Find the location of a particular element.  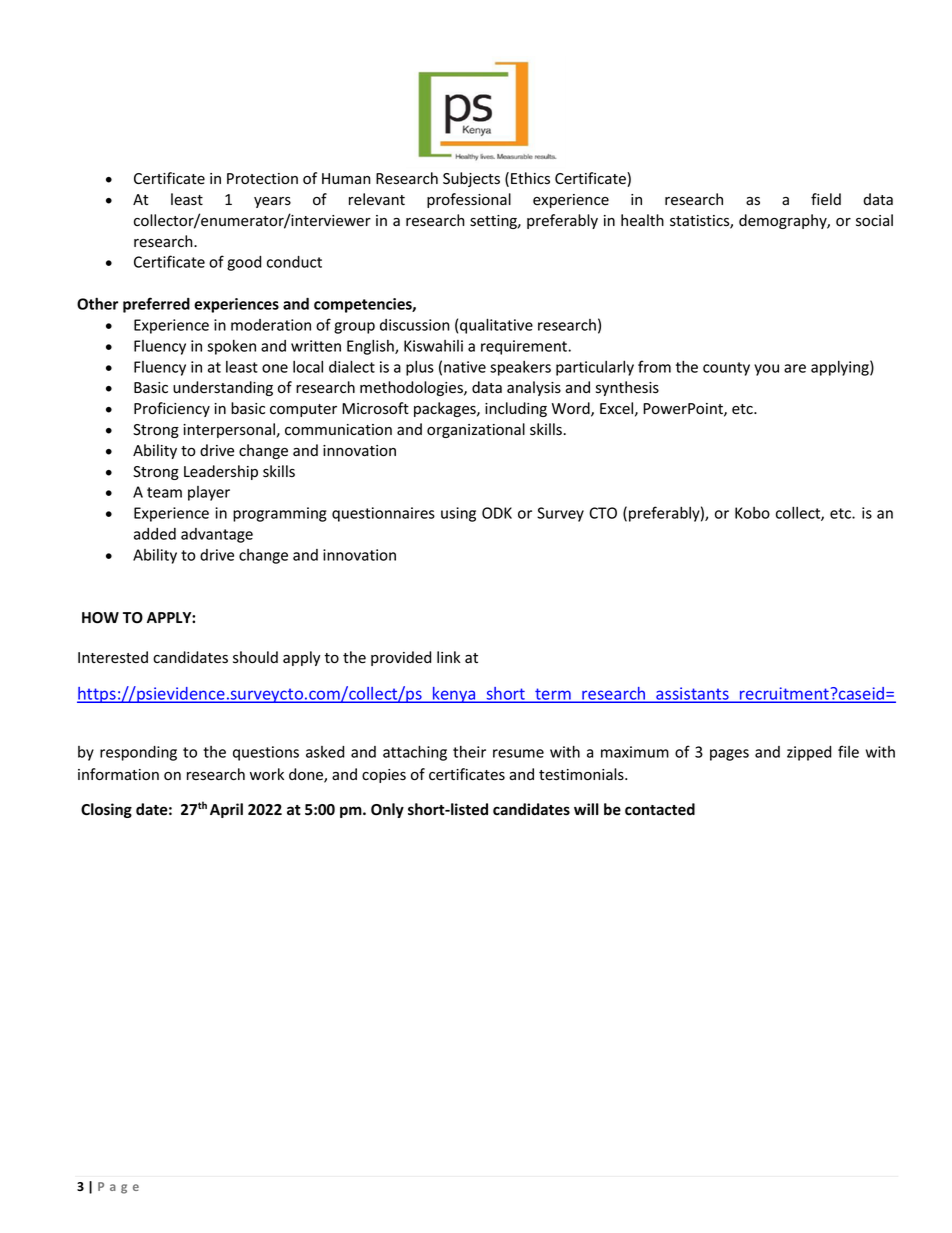

using is located at coordinates (458, 514).
